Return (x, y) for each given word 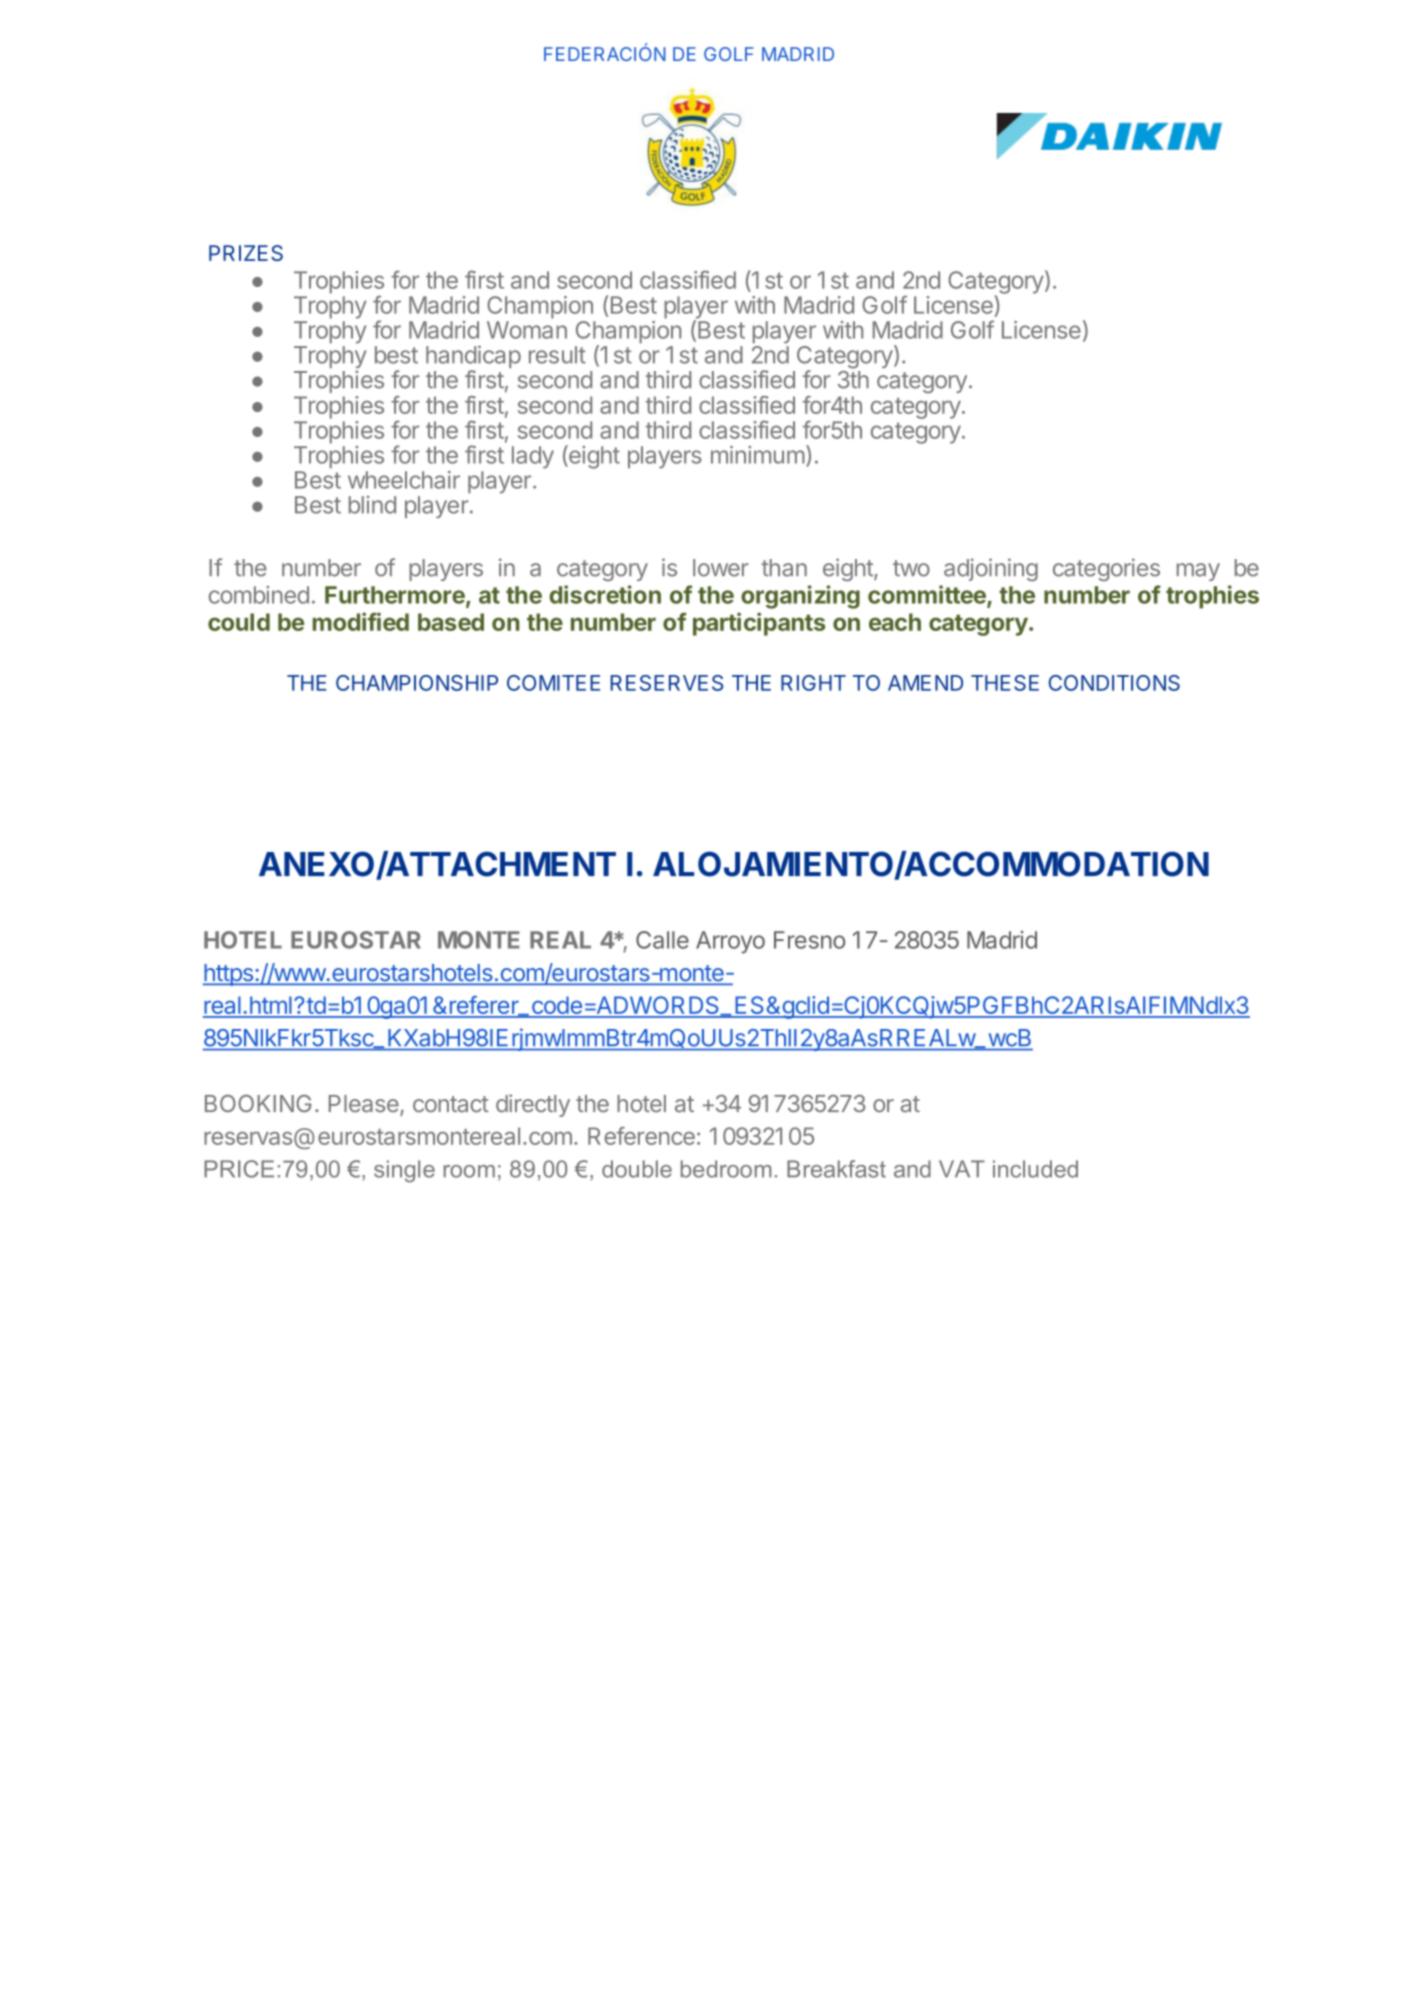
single (404, 1171)
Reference (641, 1136)
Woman (527, 330)
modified (361, 621)
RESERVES (667, 683)
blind (372, 505)
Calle (662, 940)
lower (721, 568)
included (1035, 1169)
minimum (758, 455)
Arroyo (730, 942)
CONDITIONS (1114, 683)
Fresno (809, 940)
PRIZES (246, 253)
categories (1106, 569)
